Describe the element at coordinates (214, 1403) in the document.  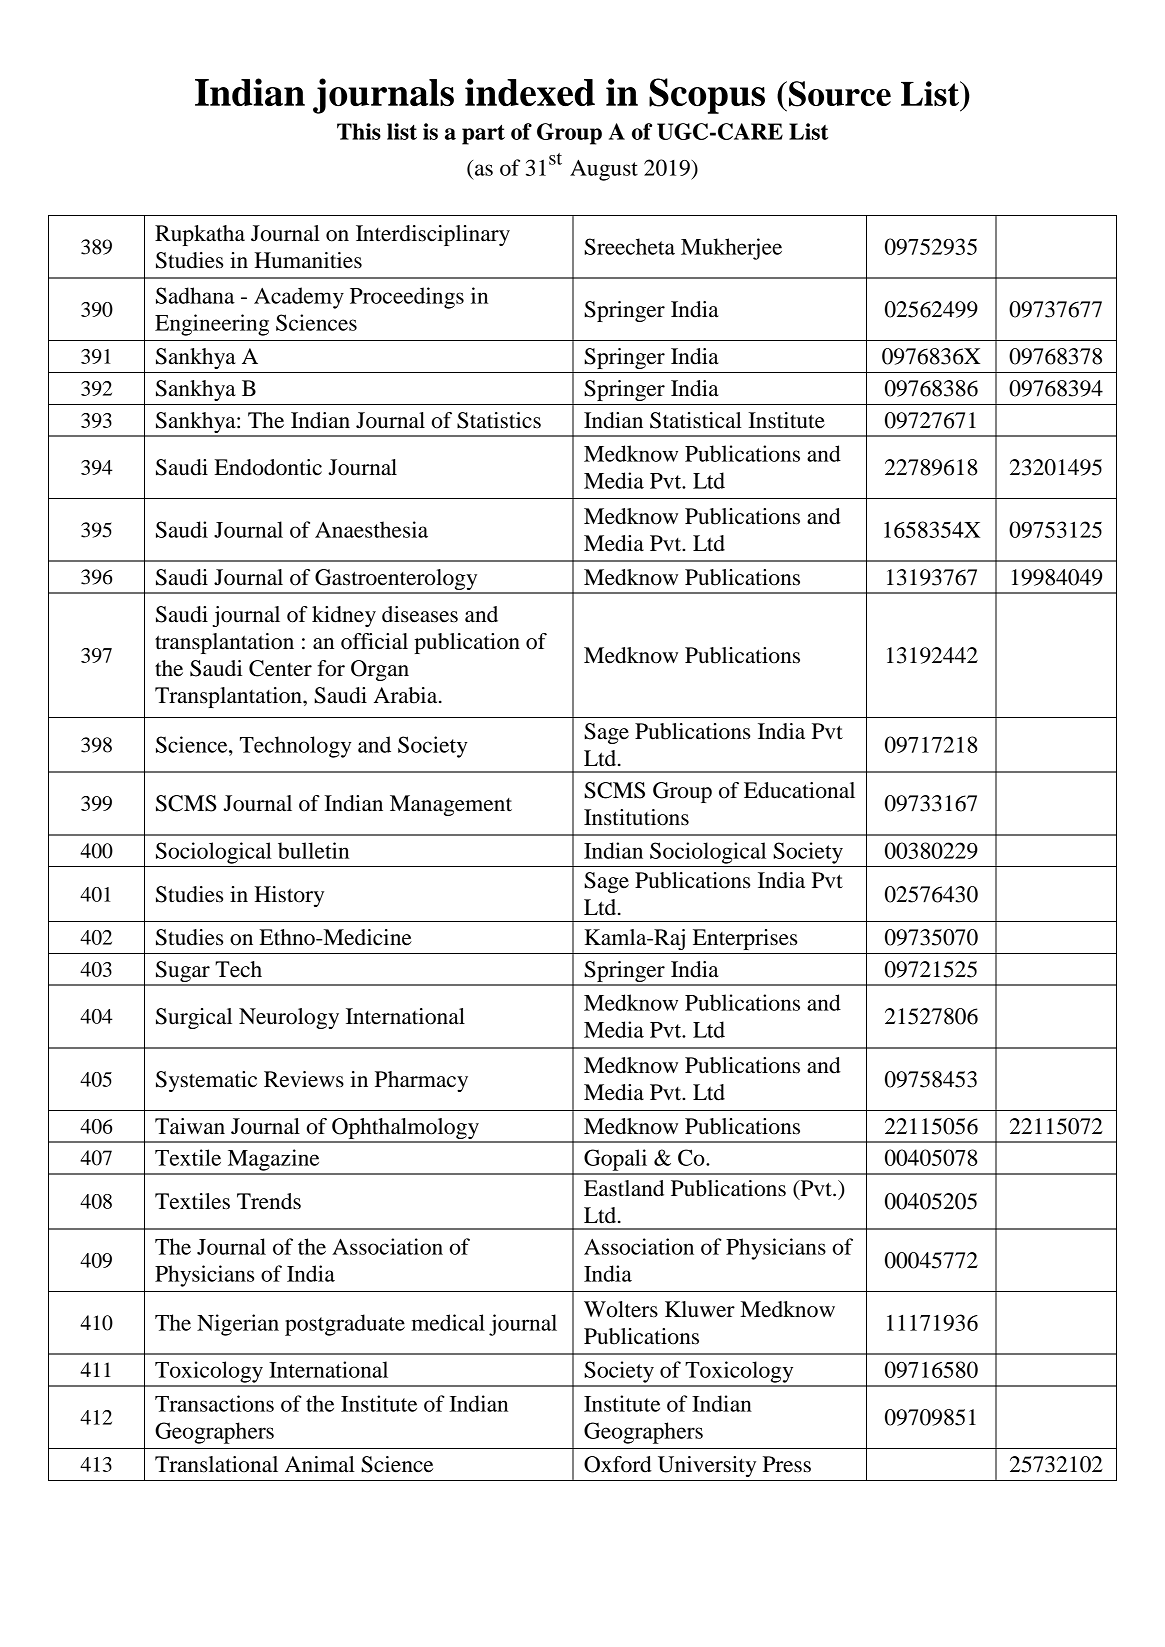
I see `Transactions` at that location.
